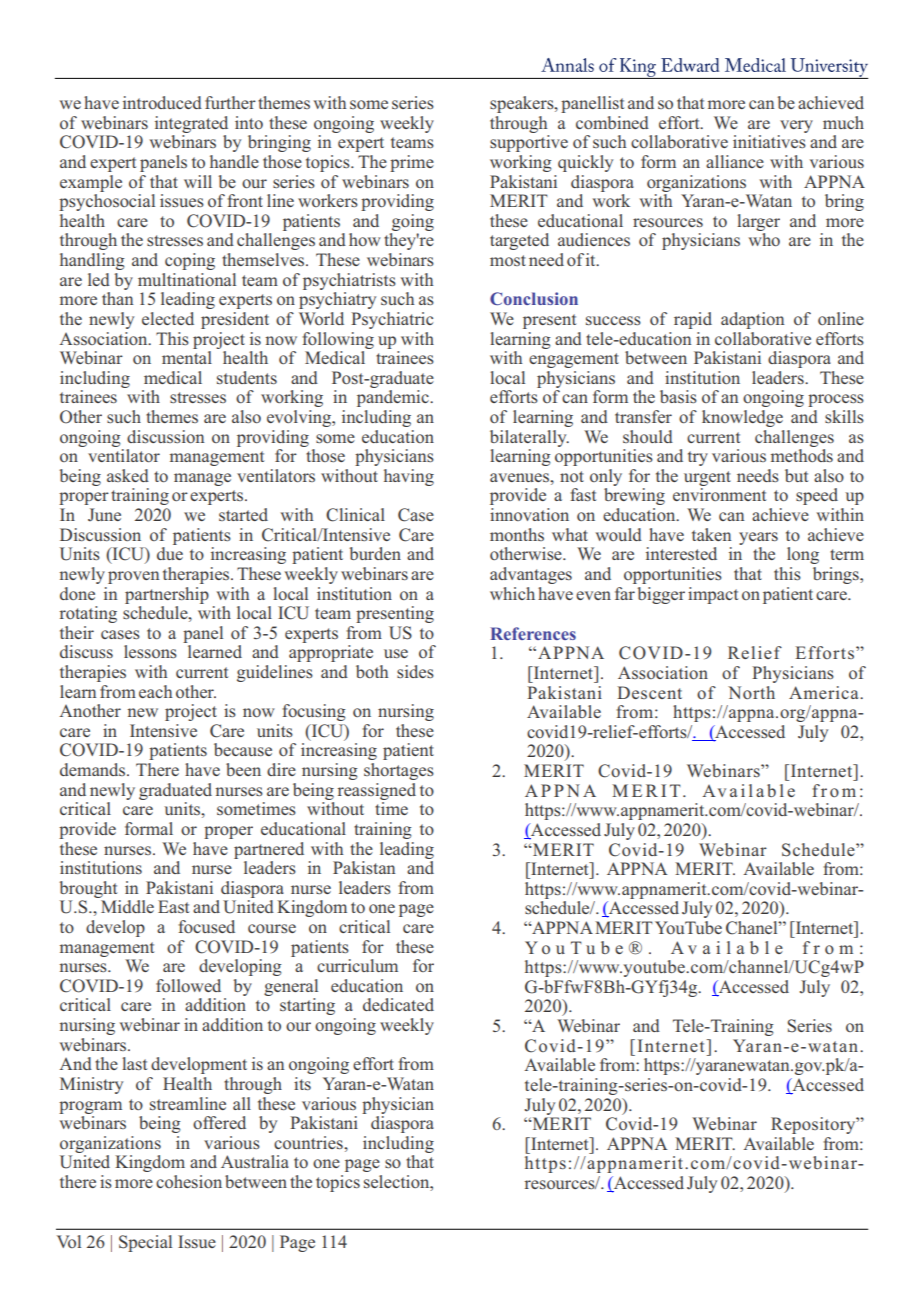  Describe the element at coordinates (751, 692) in the screenshot. I see `North` at that location.
